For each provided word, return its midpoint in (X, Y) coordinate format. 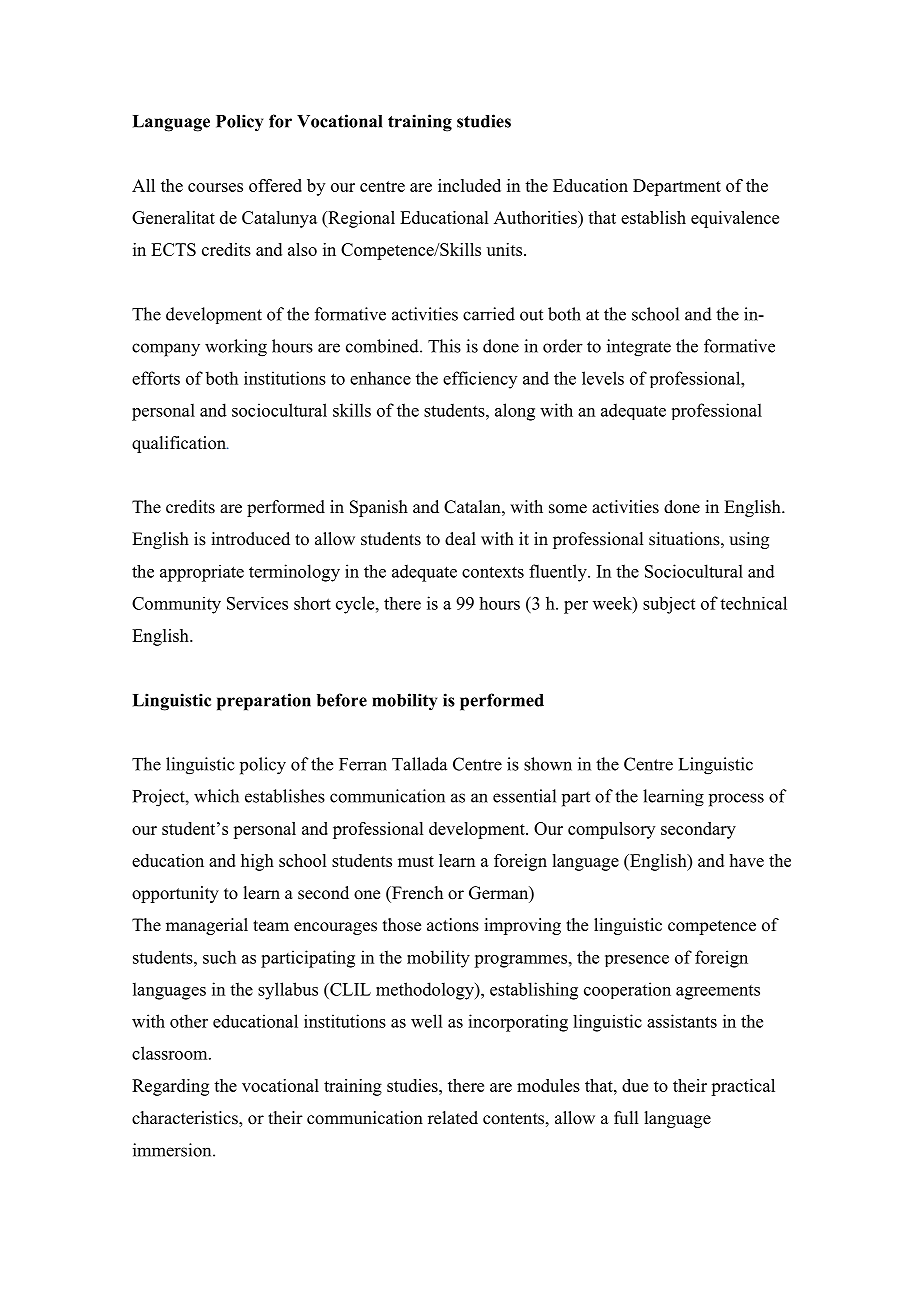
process (736, 800)
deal (460, 539)
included (469, 185)
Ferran (363, 764)
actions (453, 925)
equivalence (735, 219)
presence (637, 961)
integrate (639, 348)
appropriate (202, 573)
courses (215, 187)
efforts (156, 378)
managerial (207, 926)
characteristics (186, 1119)
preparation (264, 702)
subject (669, 605)
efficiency (480, 380)
